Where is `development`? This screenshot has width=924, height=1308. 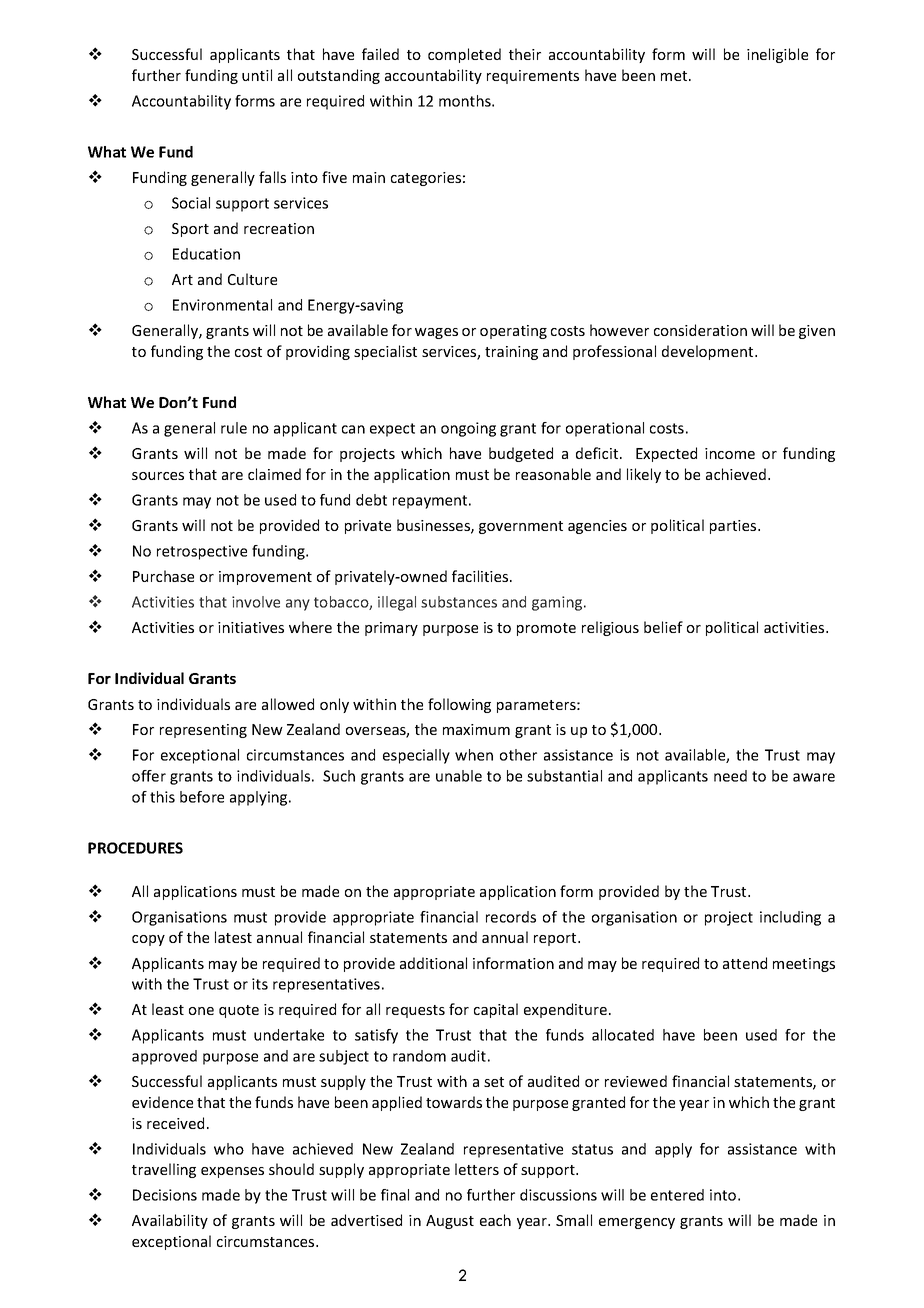
development is located at coordinates (709, 352).
